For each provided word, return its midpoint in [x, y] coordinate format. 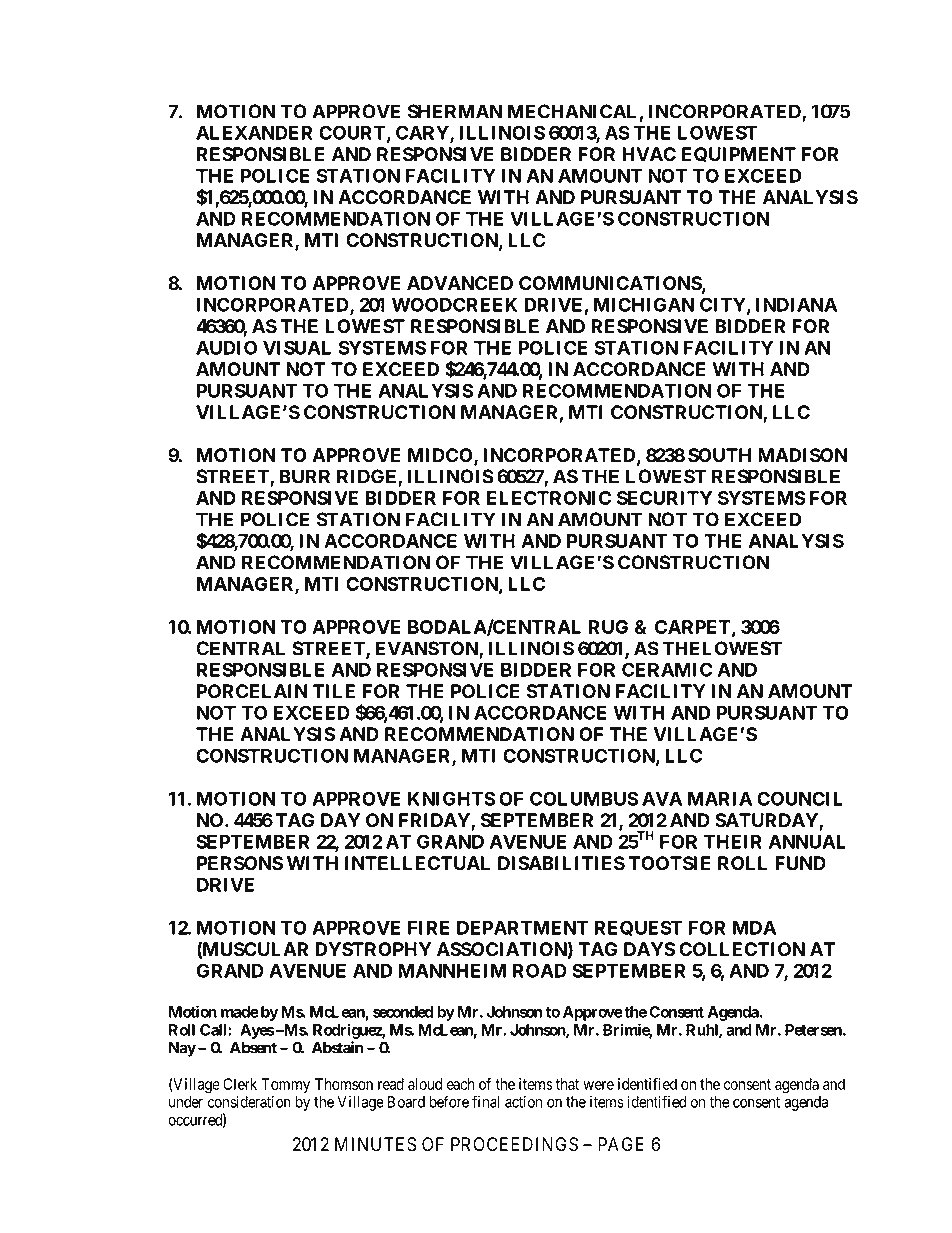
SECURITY [664, 498]
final [485, 1101]
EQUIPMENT [739, 154]
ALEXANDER [254, 133]
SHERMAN [455, 111]
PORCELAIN [252, 691]
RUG [608, 627]
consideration [249, 1102]
